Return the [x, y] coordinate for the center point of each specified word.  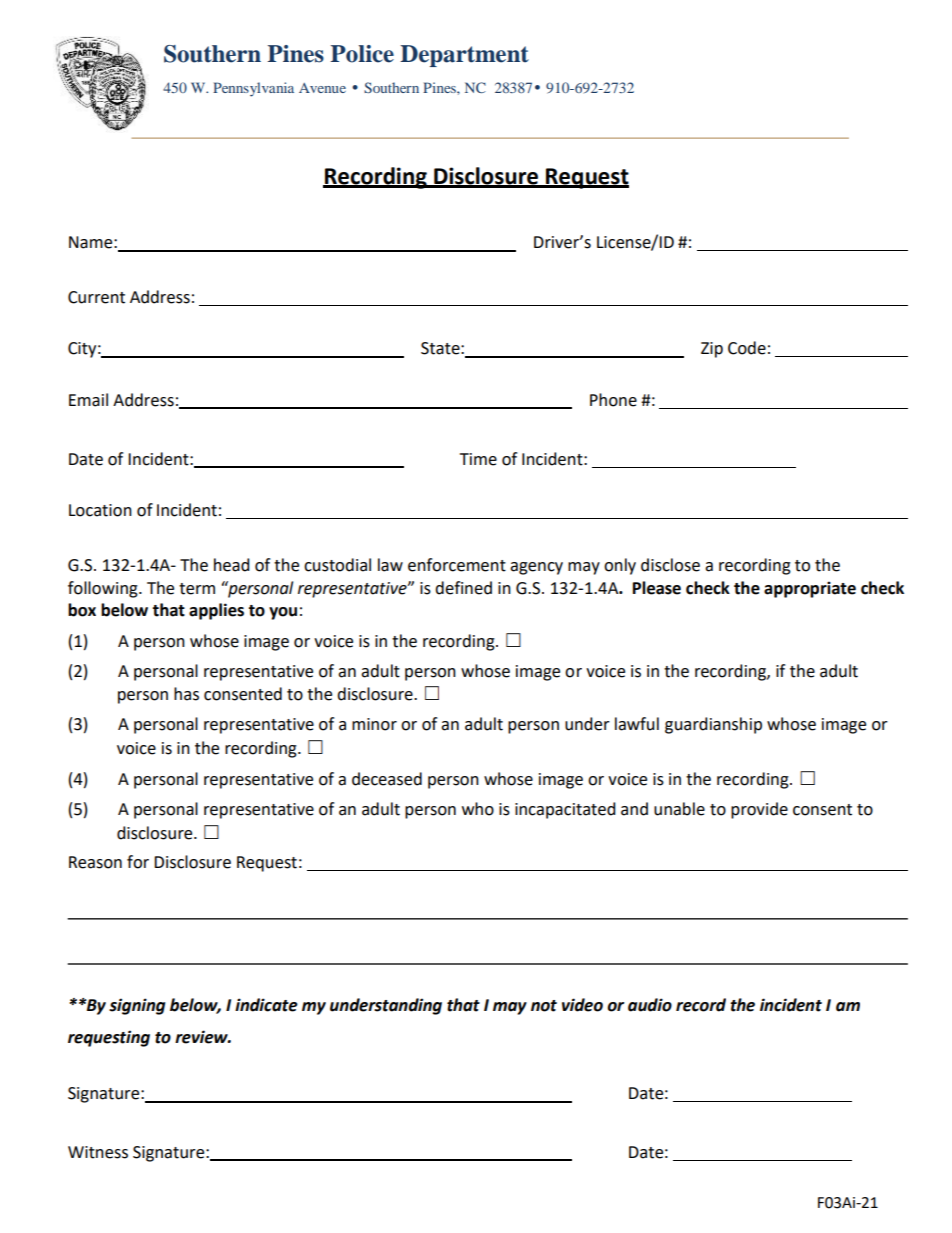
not [544, 1006]
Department [464, 56]
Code [747, 348]
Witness [98, 1152]
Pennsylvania [253, 89]
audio [650, 1005]
